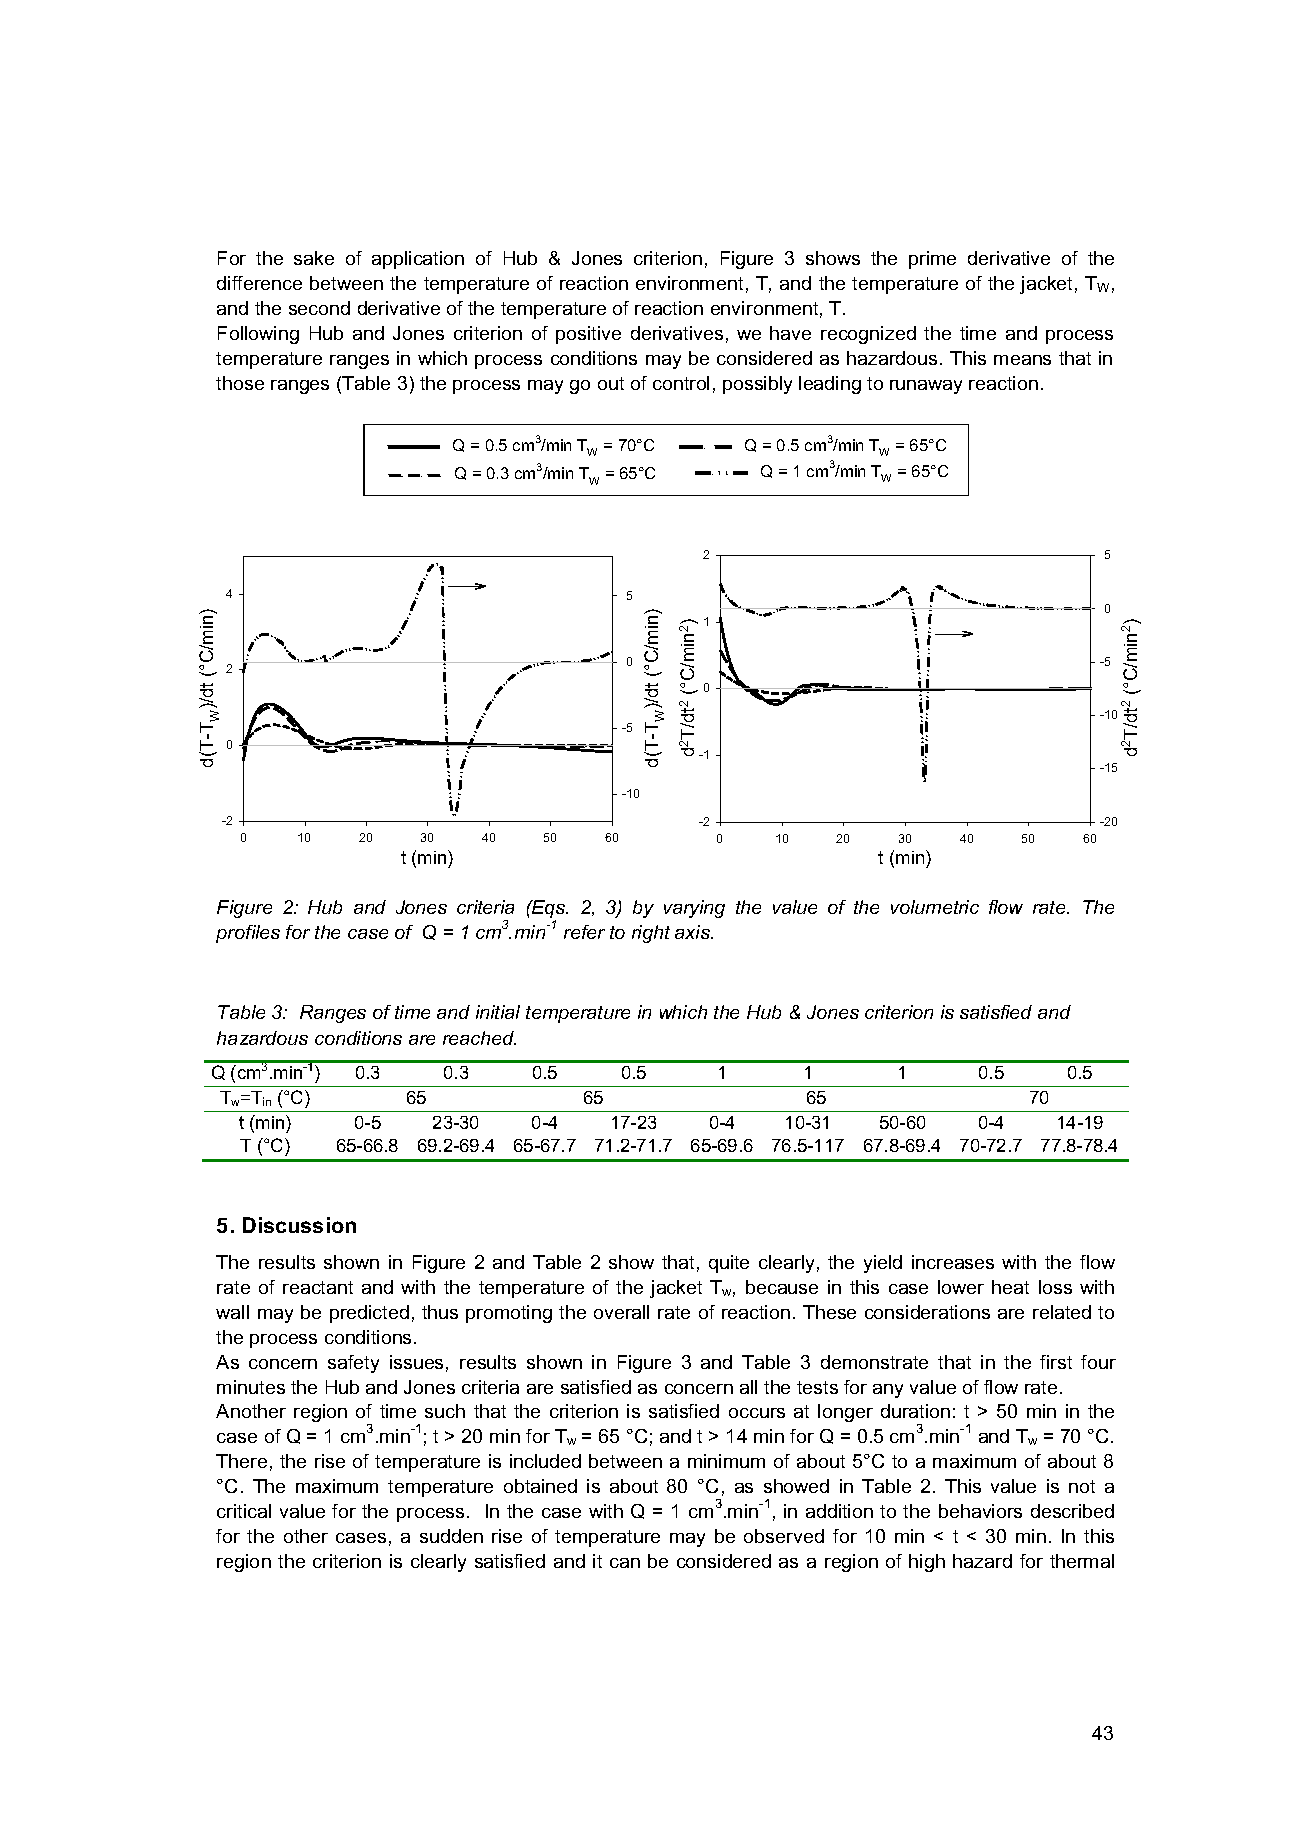 Image resolution: width=1301 pixels, height=1839 pixels. Describe the element at coordinates (935, 907) in the screenshot. I see `volumetric` at that location.
